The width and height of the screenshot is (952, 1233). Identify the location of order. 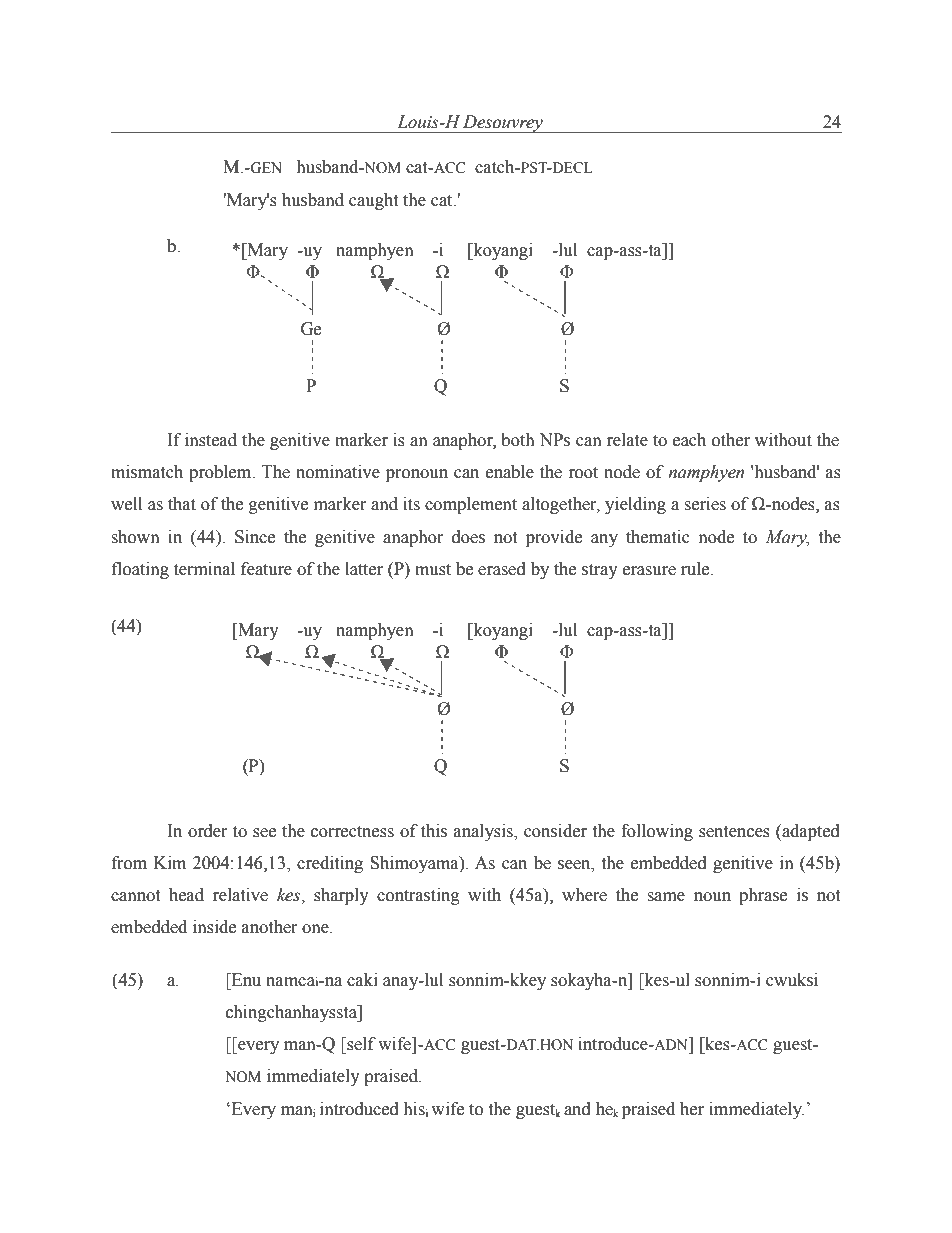
(208, 831).
